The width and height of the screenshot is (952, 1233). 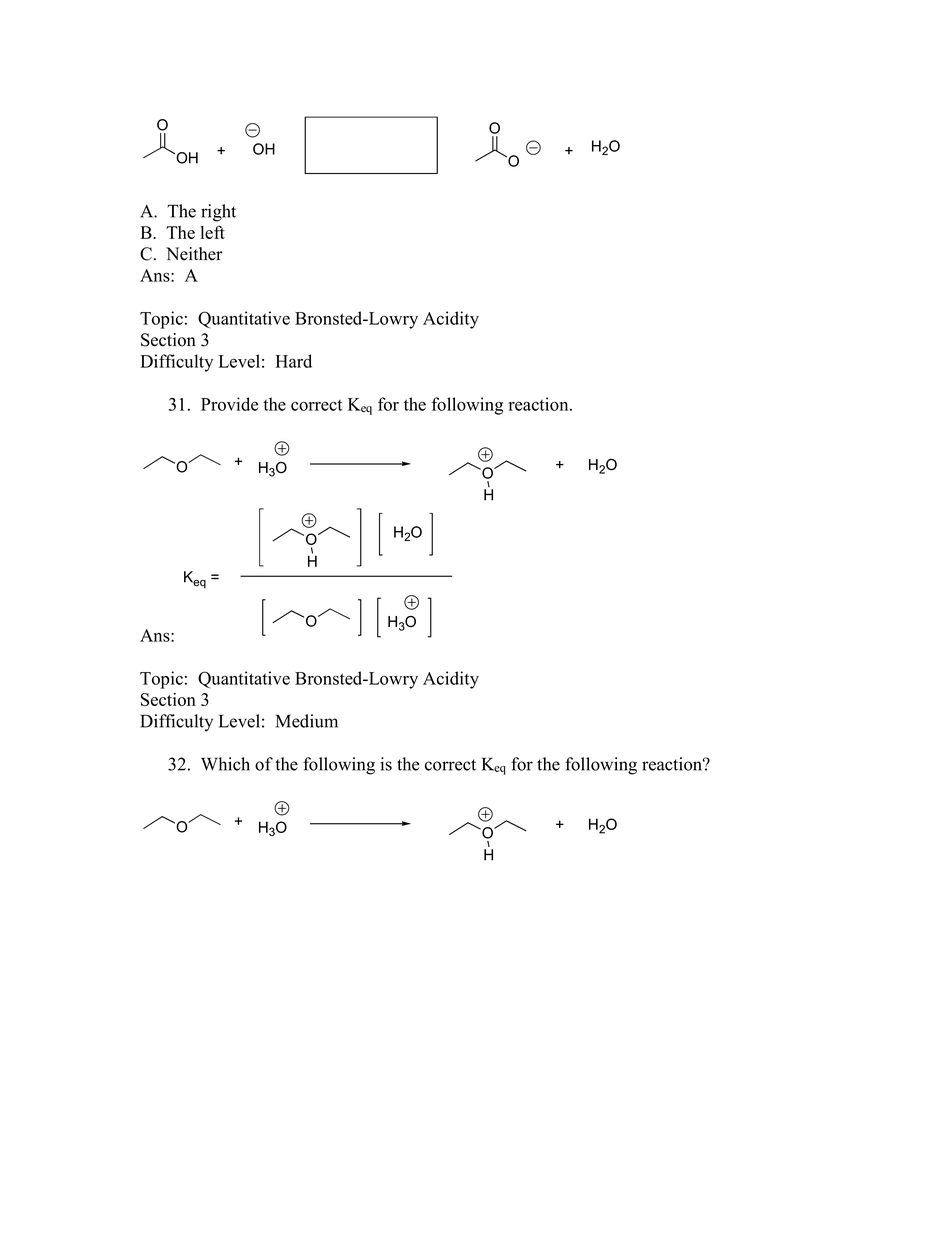 What do you see at coordinates (218, 213) in the screenshot?
I see `right` at bounding box center [218, 213].
